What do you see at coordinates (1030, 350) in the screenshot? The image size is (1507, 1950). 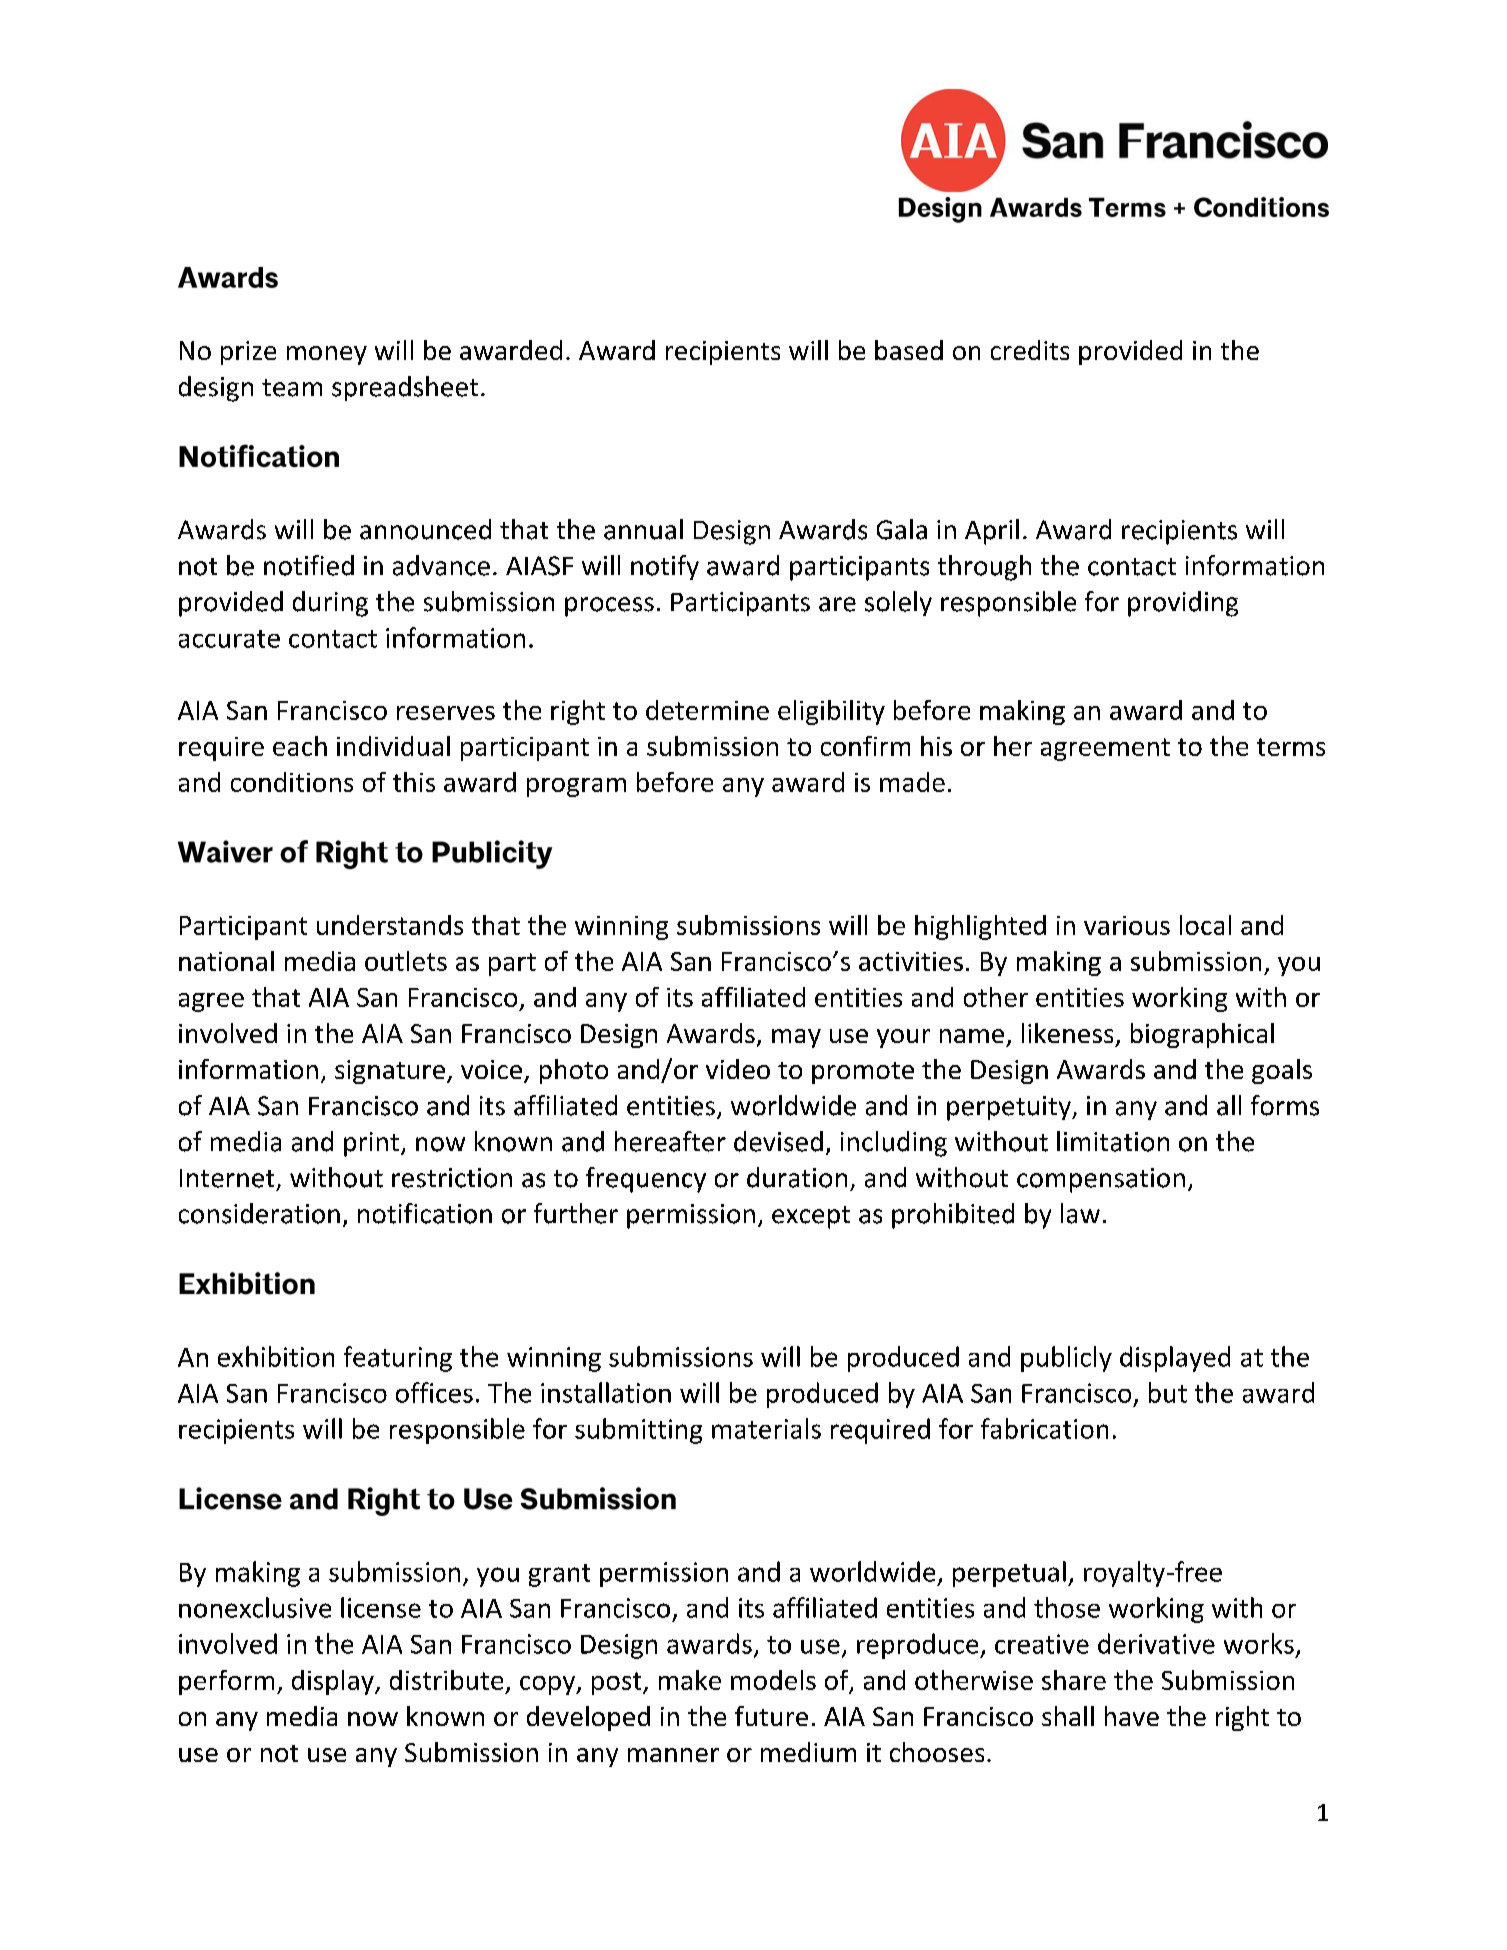 I see `credits` at bounding box center [1030, 350].
